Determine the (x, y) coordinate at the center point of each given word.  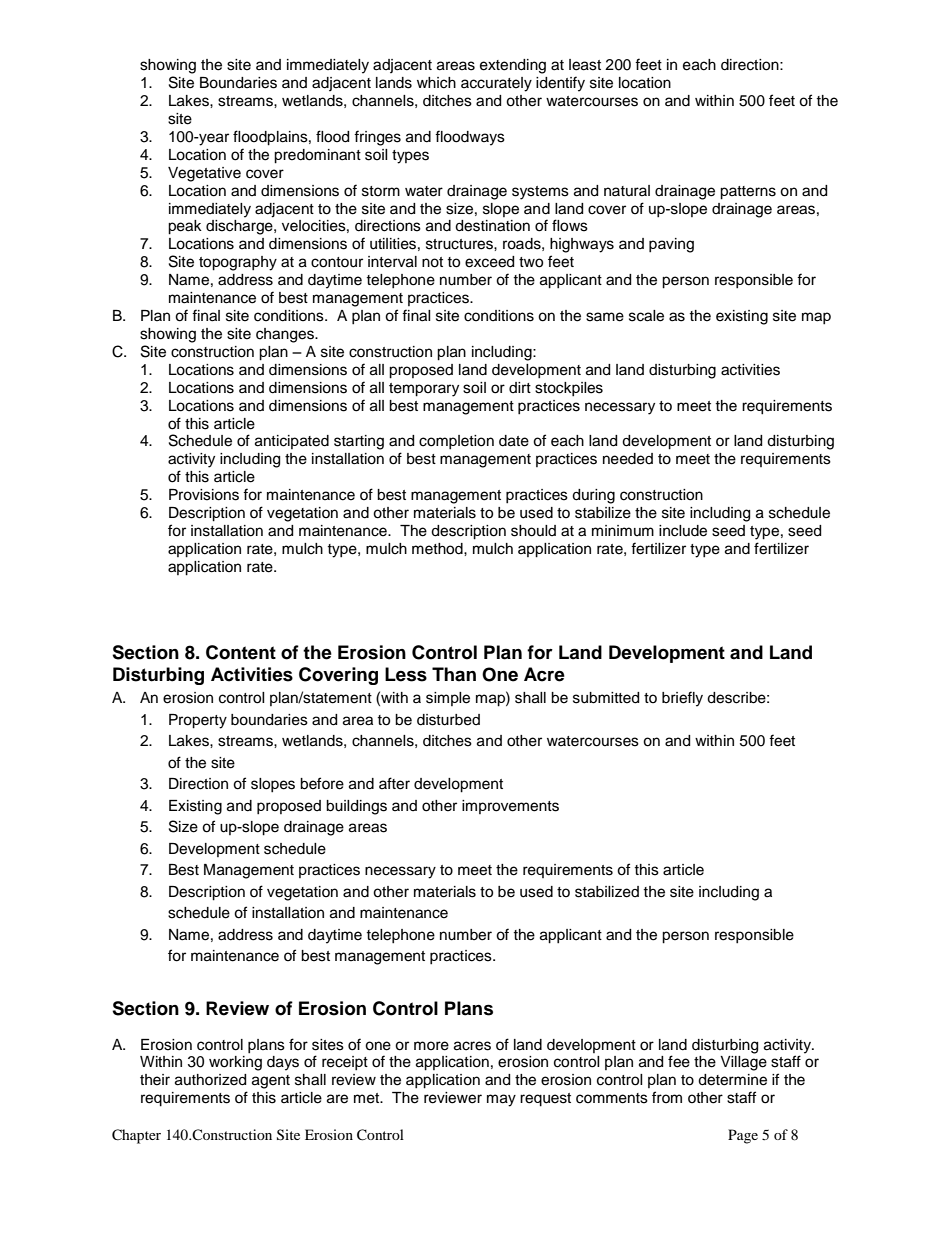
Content (241, 652)
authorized (210, 1080)
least (585, 65)
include (683, 531)
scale (646, 316)
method (438, 549)
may (501, 1100)
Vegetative (204, 174)
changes (286, 335)
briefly (682, 699)
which (436, 83)
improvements (510, 807)
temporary (424, 390)
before (322, 783)
